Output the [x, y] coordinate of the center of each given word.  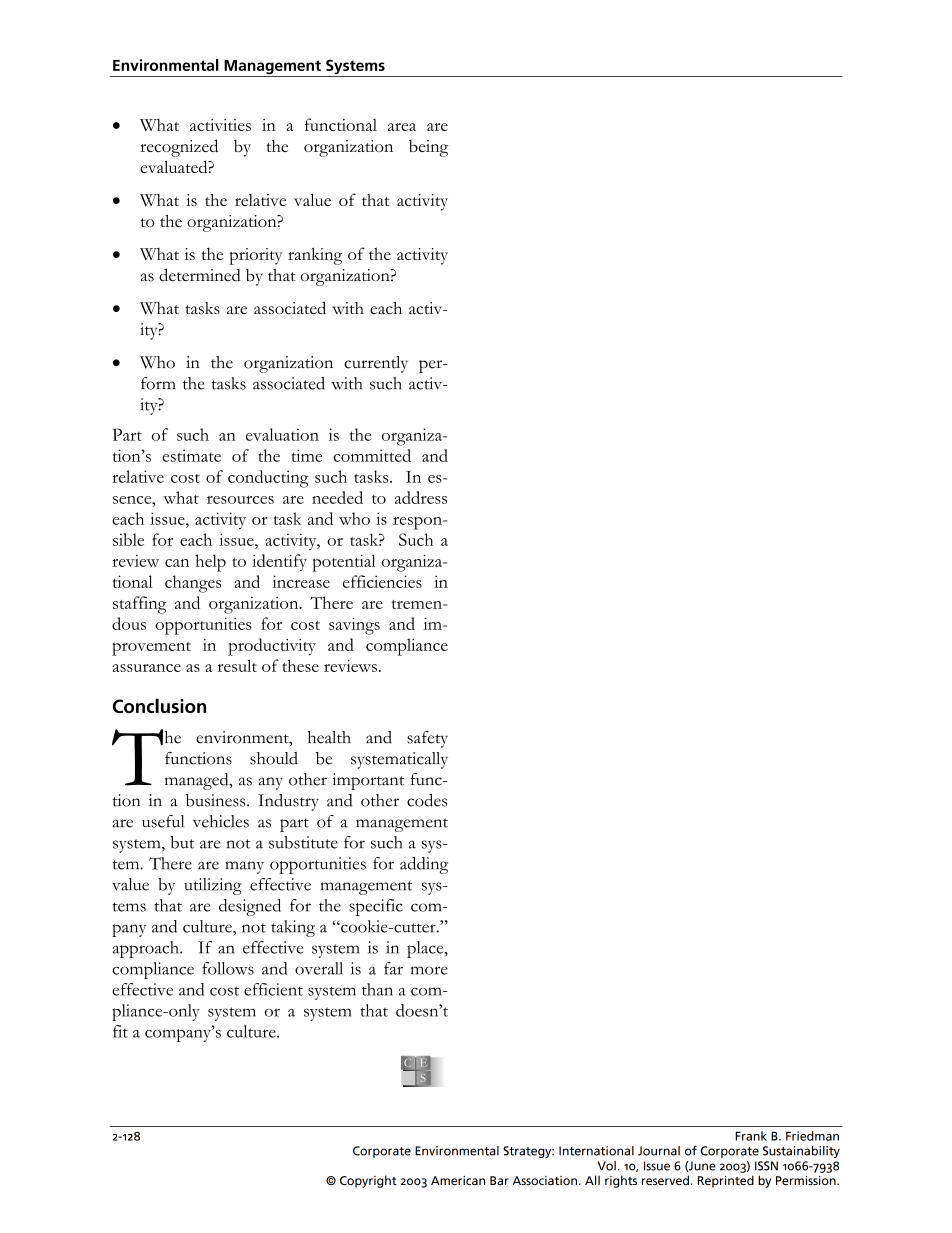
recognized [179, 148]
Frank [751, 1136]
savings [354, 626]
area [402, 127]
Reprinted [726, 1181]
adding [424, 865]
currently [376, 364]
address [421, 497]
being [428, 148]
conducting [268, 479]
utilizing [213, 886]
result [237, 665]
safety [427, 739]
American [458, 1180]
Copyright [368, 1181]
